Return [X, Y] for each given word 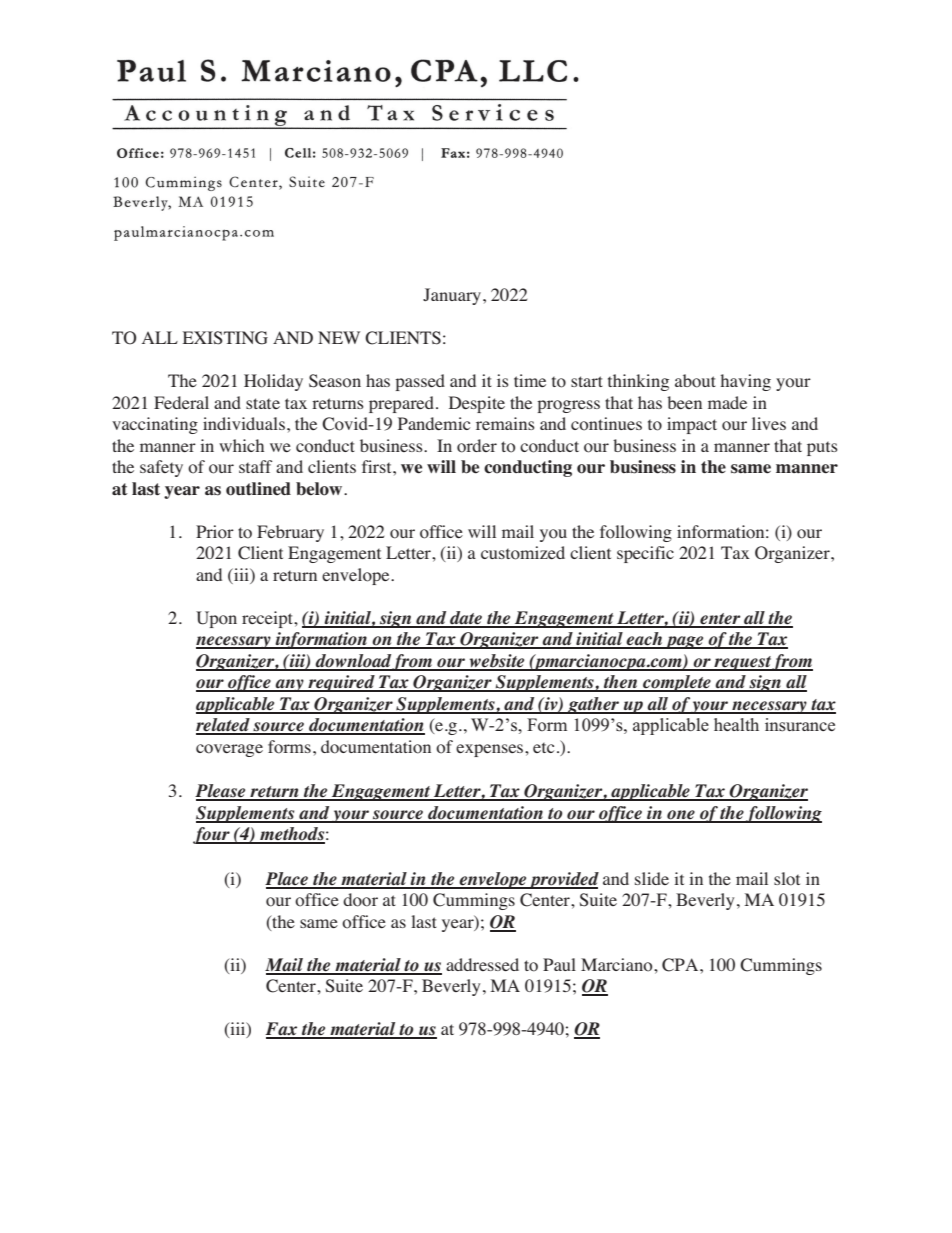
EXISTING [225, 338]
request [742, 663]
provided [563, 880]
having [746, 382]
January [453, 296]
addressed [482, 964]
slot [787, 879]
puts [822, 449]
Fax [282, 1030]
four [212, 835]
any [289, 685]
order [477, 446]
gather [594, 705]
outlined [258, 489]
